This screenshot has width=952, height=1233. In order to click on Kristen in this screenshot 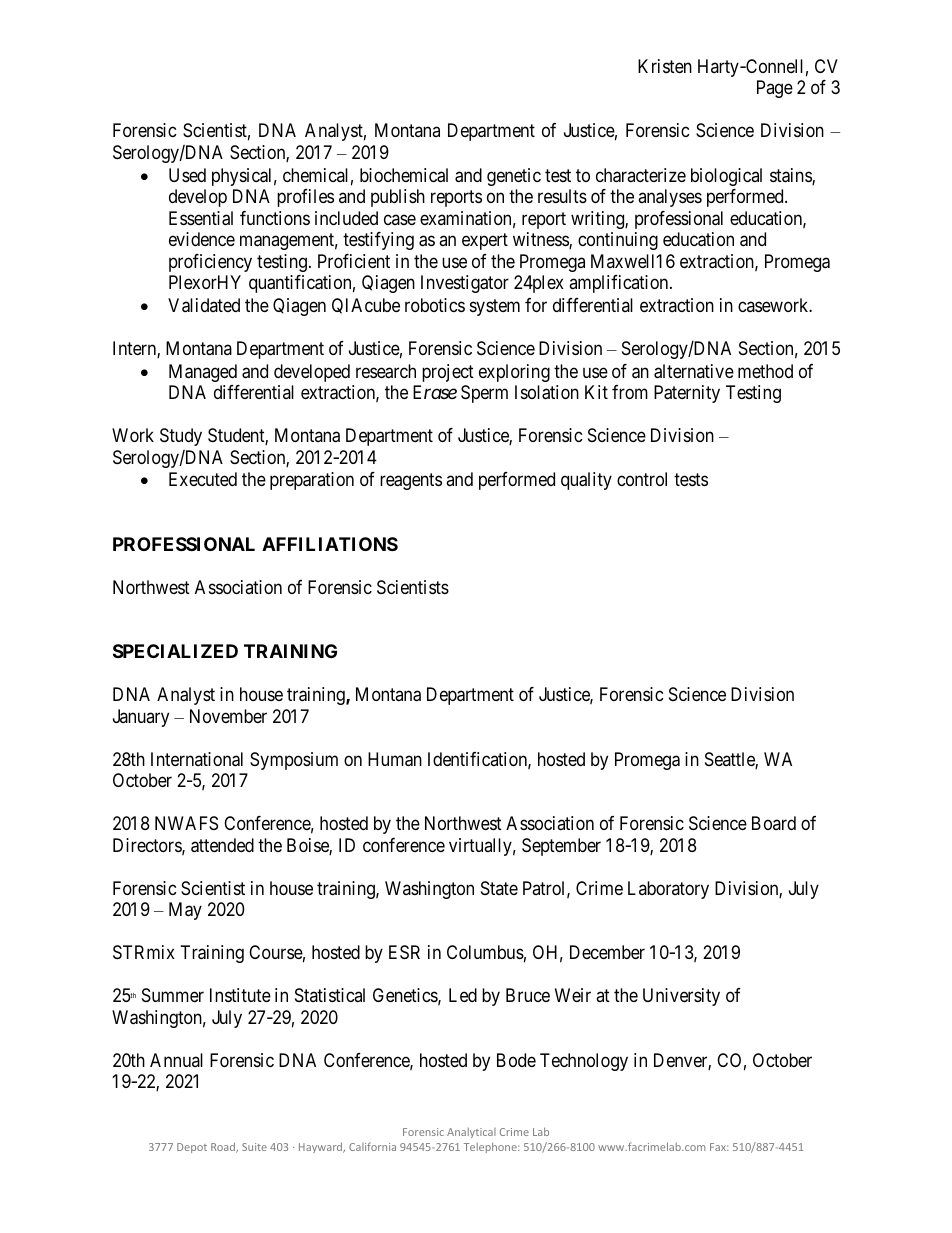, I will do `click(665, 66)`.
